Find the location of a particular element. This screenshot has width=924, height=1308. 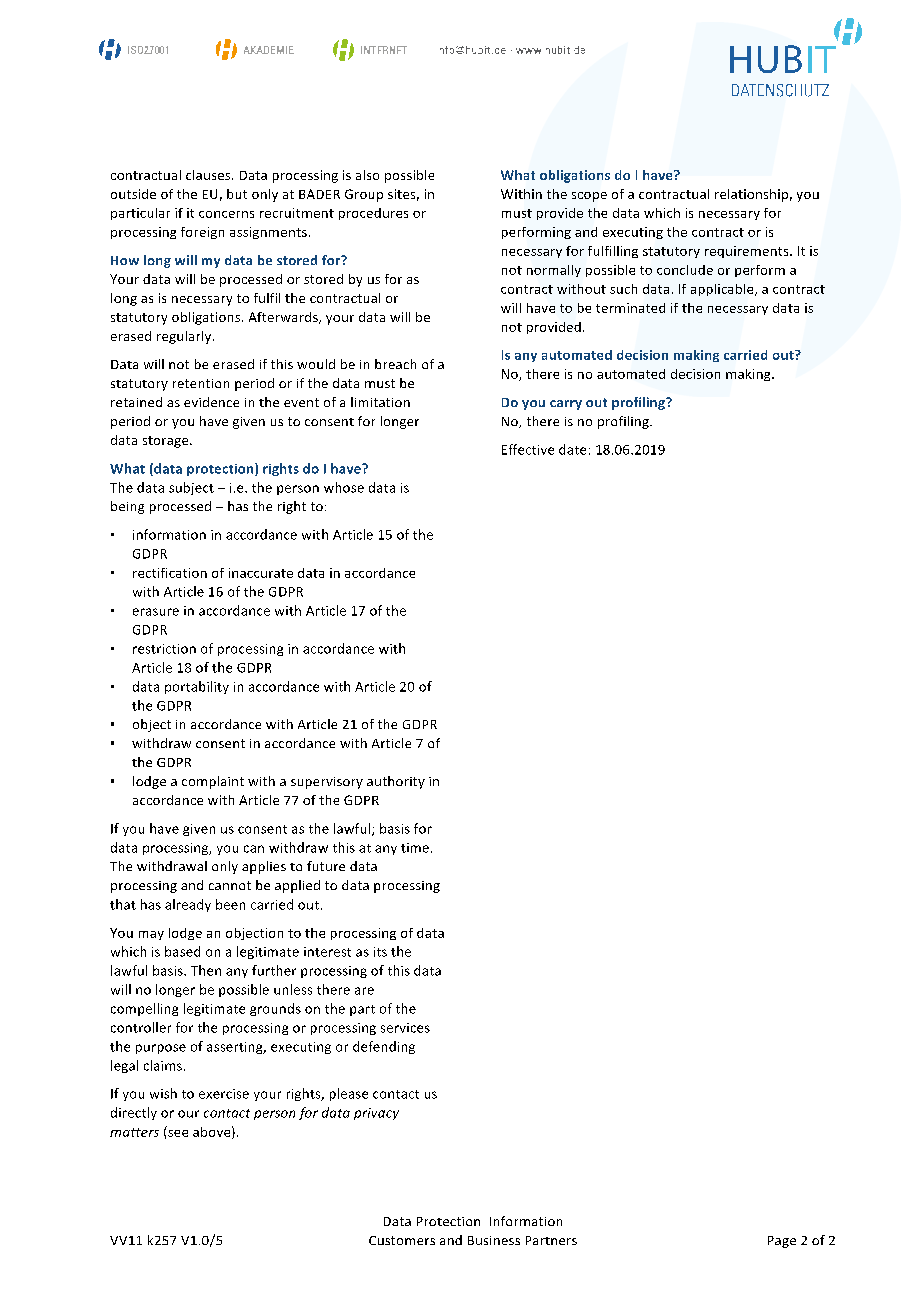

Effective is located at coordinates (528, 449).
